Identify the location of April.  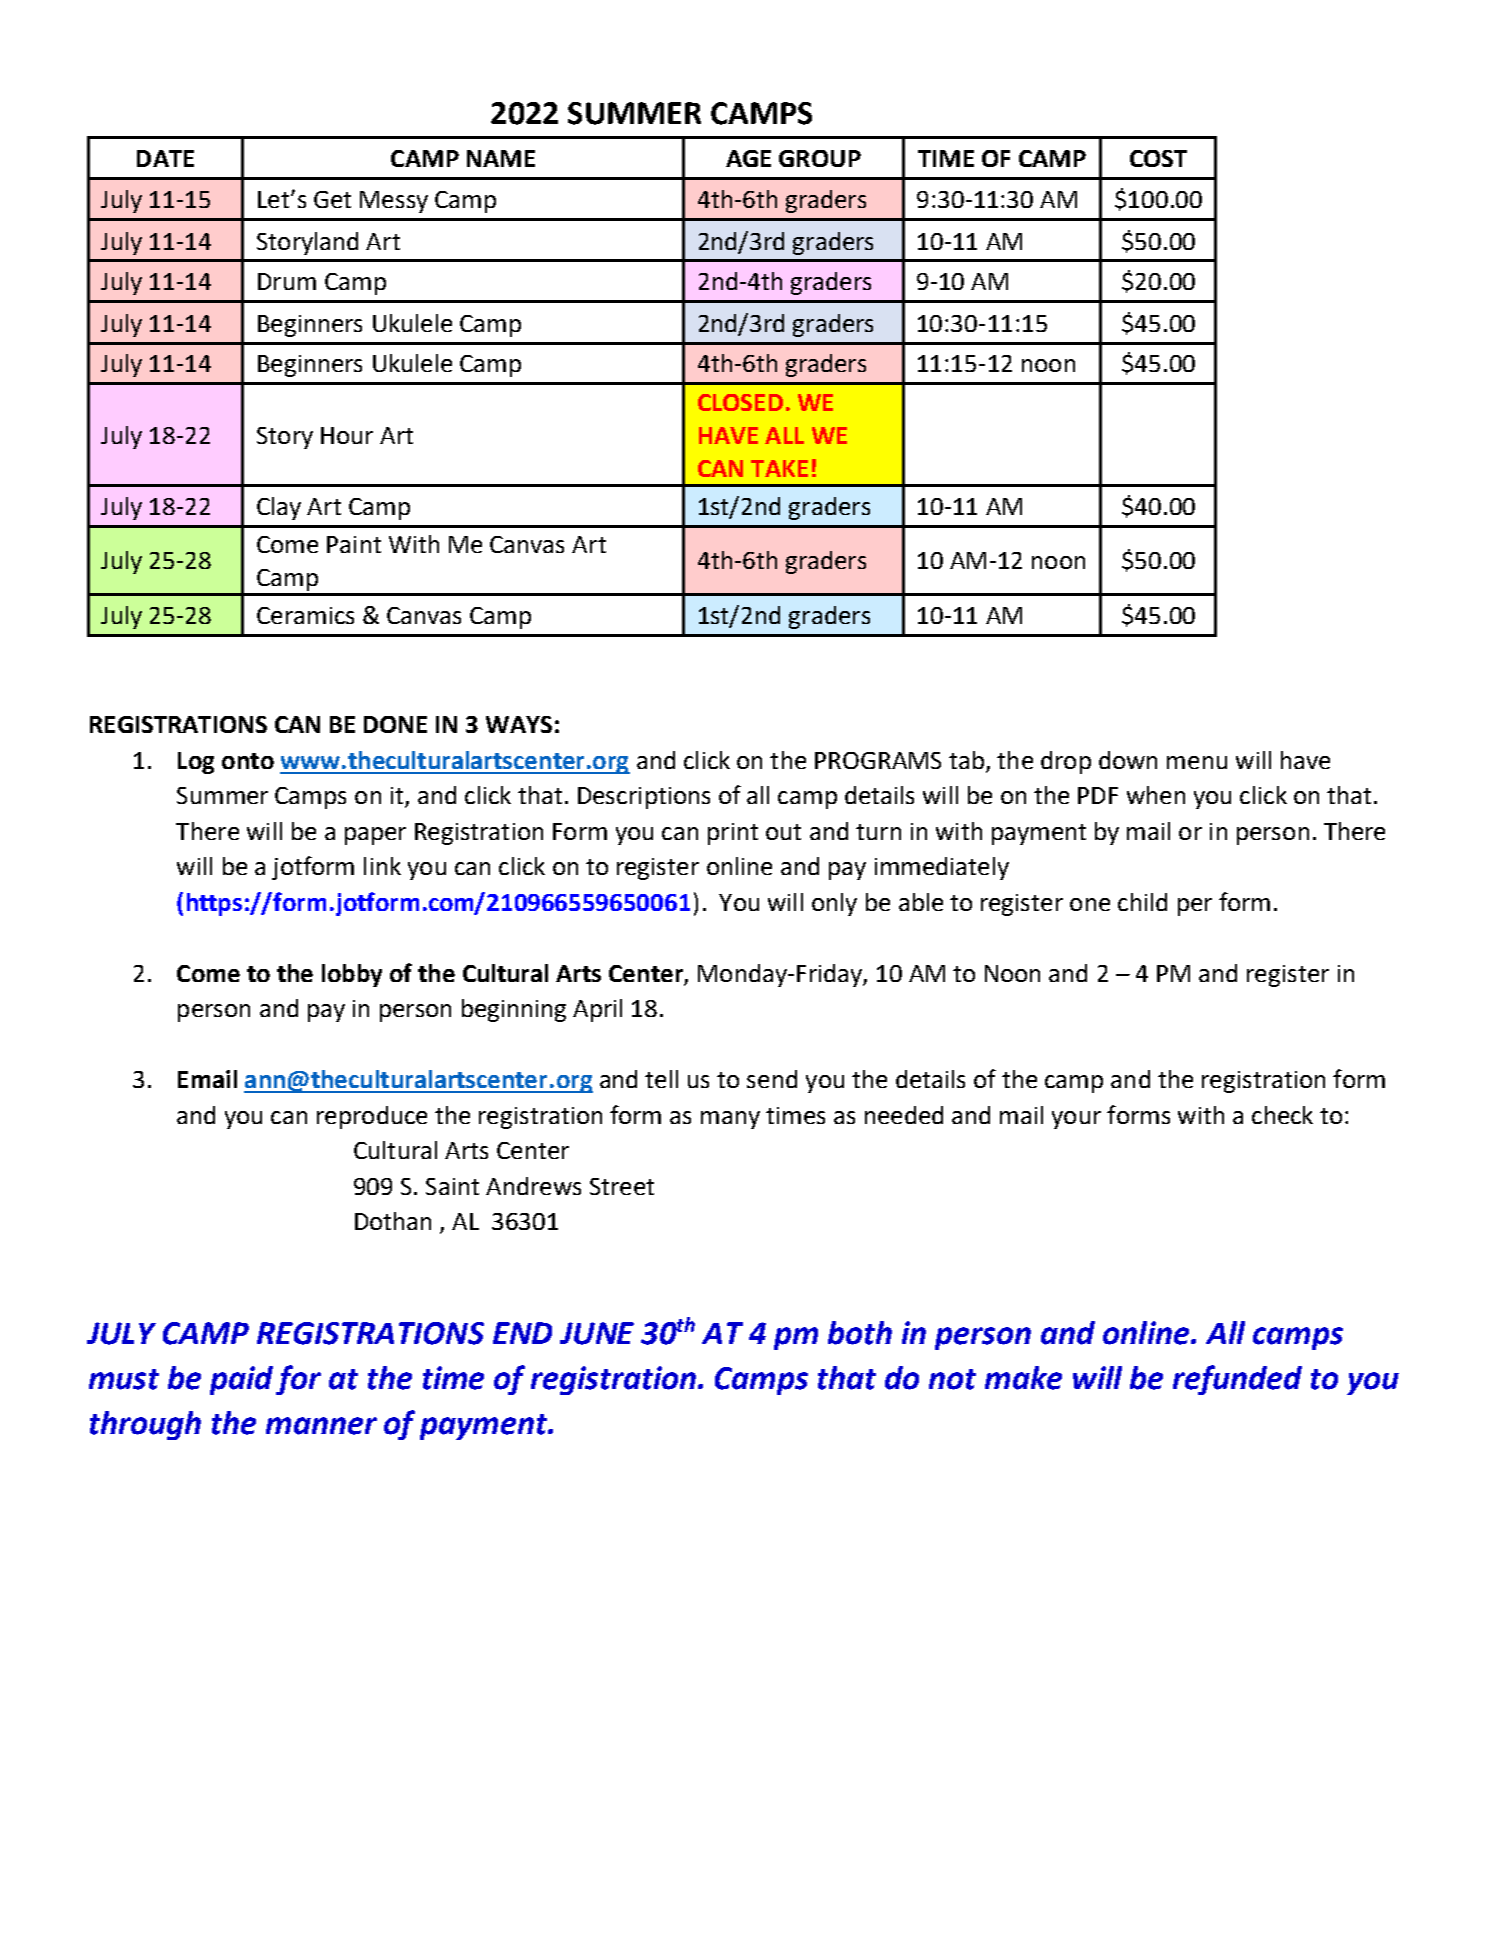
(597, 1010).
